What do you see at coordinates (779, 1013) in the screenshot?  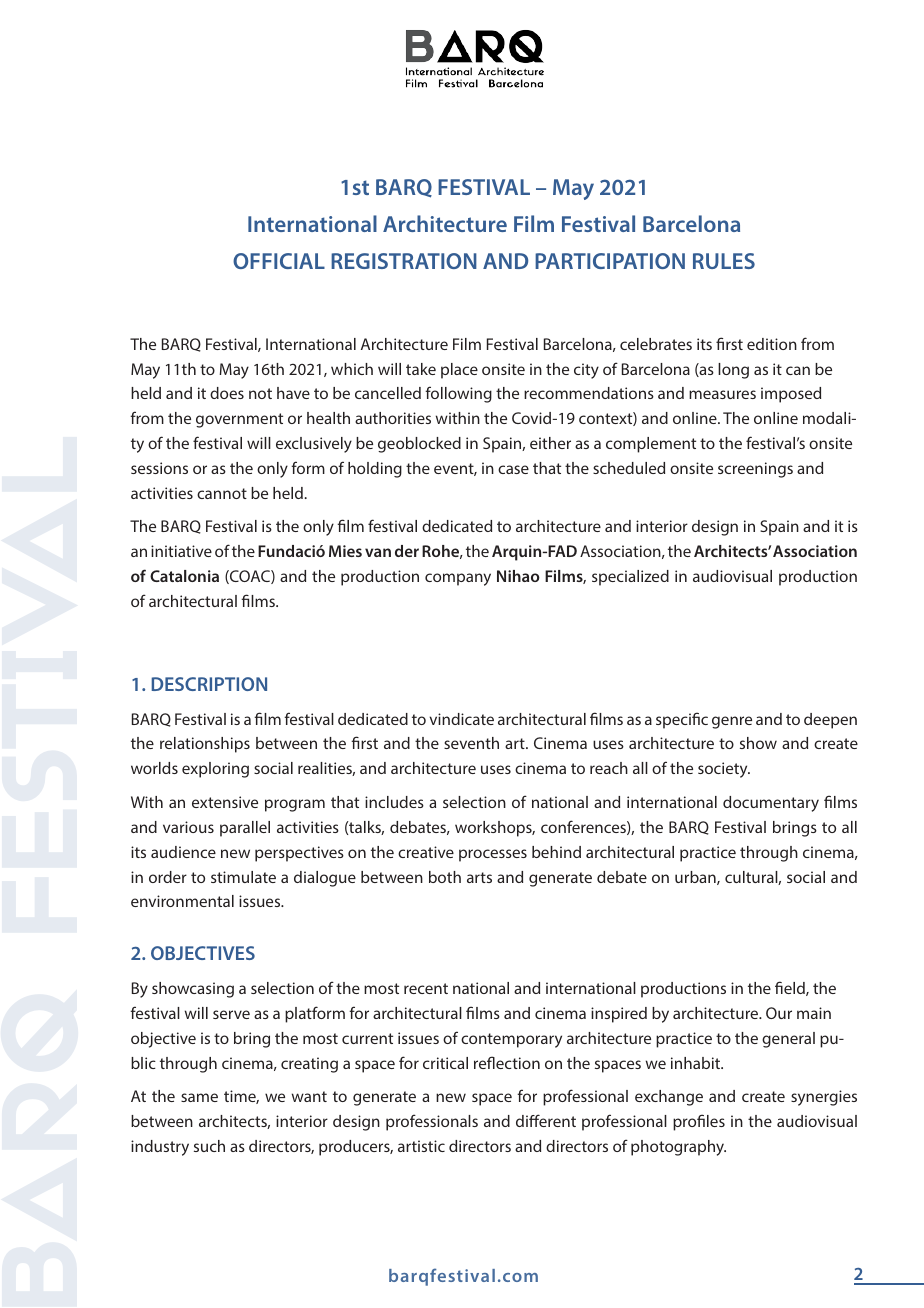 I see `Our` at bounding box center [779, 1013].
